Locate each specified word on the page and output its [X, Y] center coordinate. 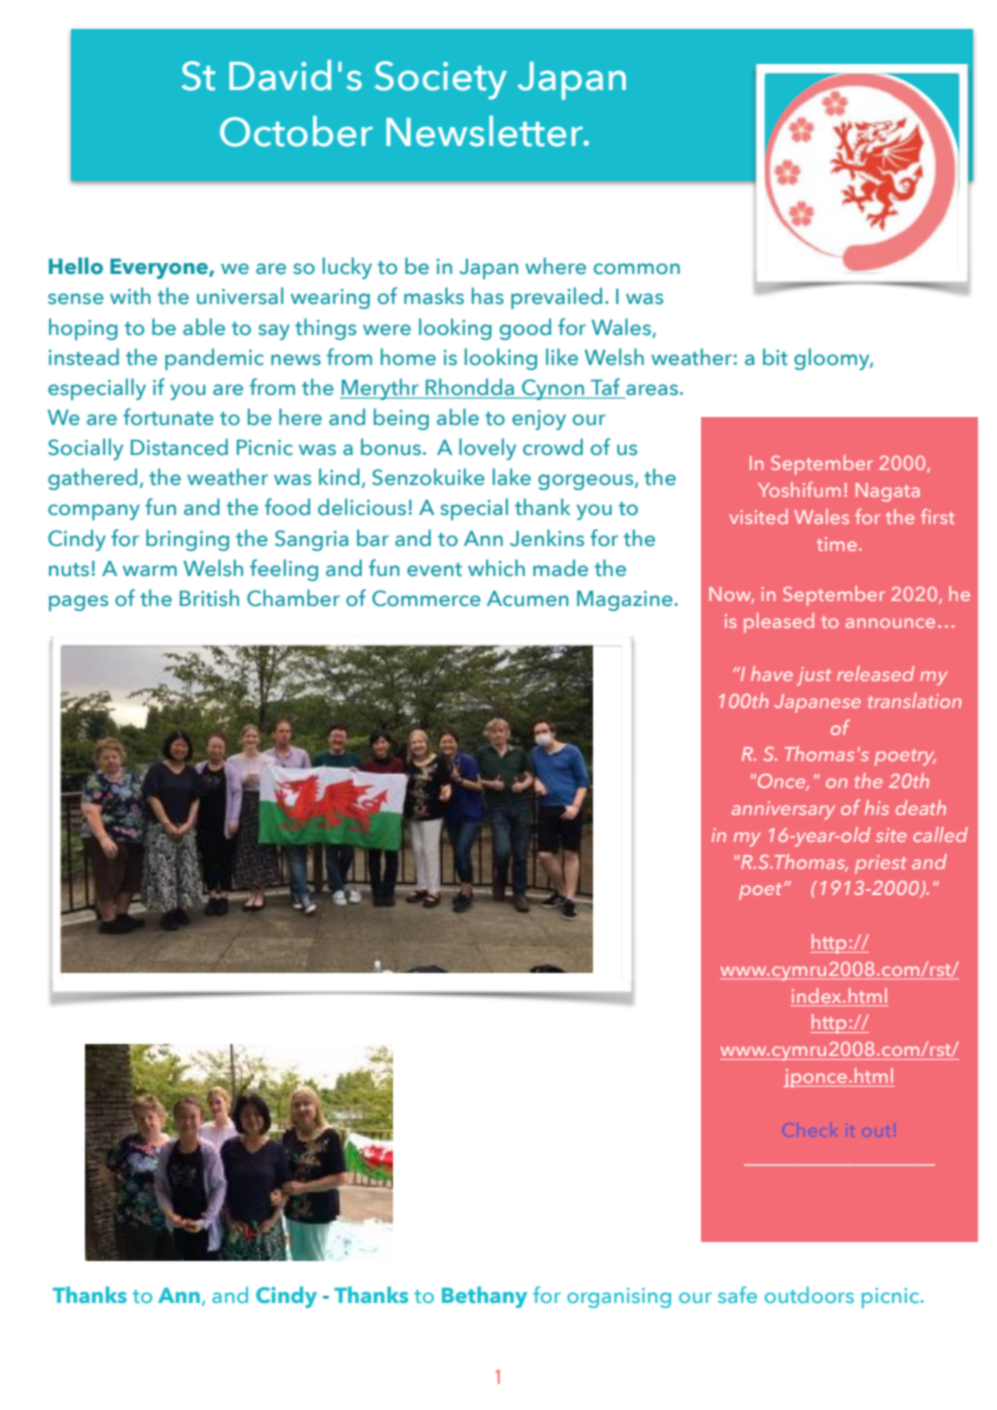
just [814, 676]
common [637, 269]
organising [619, 1298]
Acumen [528, 598]
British [209, 598]
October [296, 131]
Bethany [484, 1297]
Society [441, 80]
